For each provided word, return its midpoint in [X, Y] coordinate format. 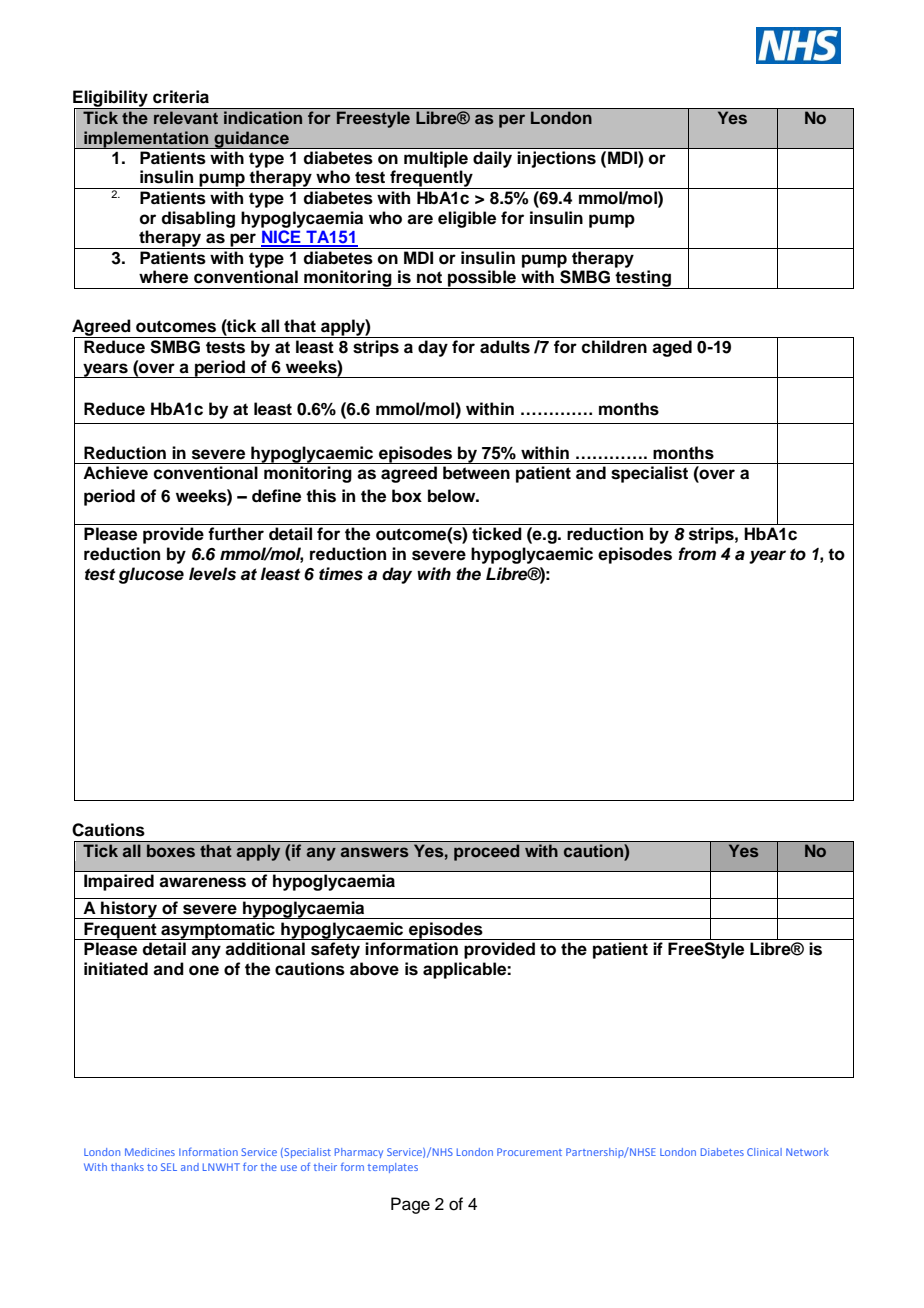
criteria [181, 97]
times [341, 574]
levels [212, 574]
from [697, 554]
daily [492, 159]
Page [410, 1205]
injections [557, 159]
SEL [169, 1167]
